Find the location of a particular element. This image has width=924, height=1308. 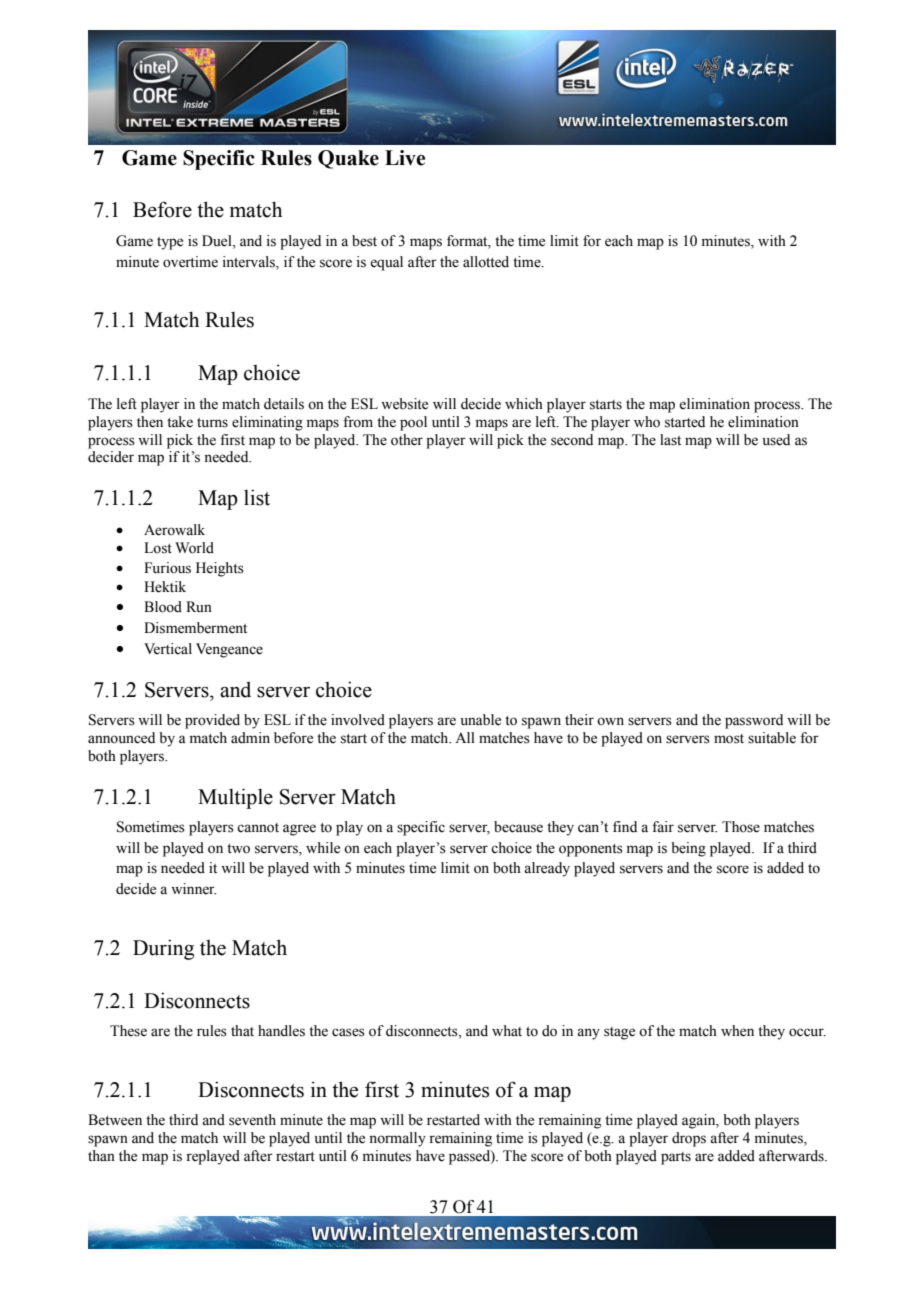

type is located at coordinates (170, 243).
